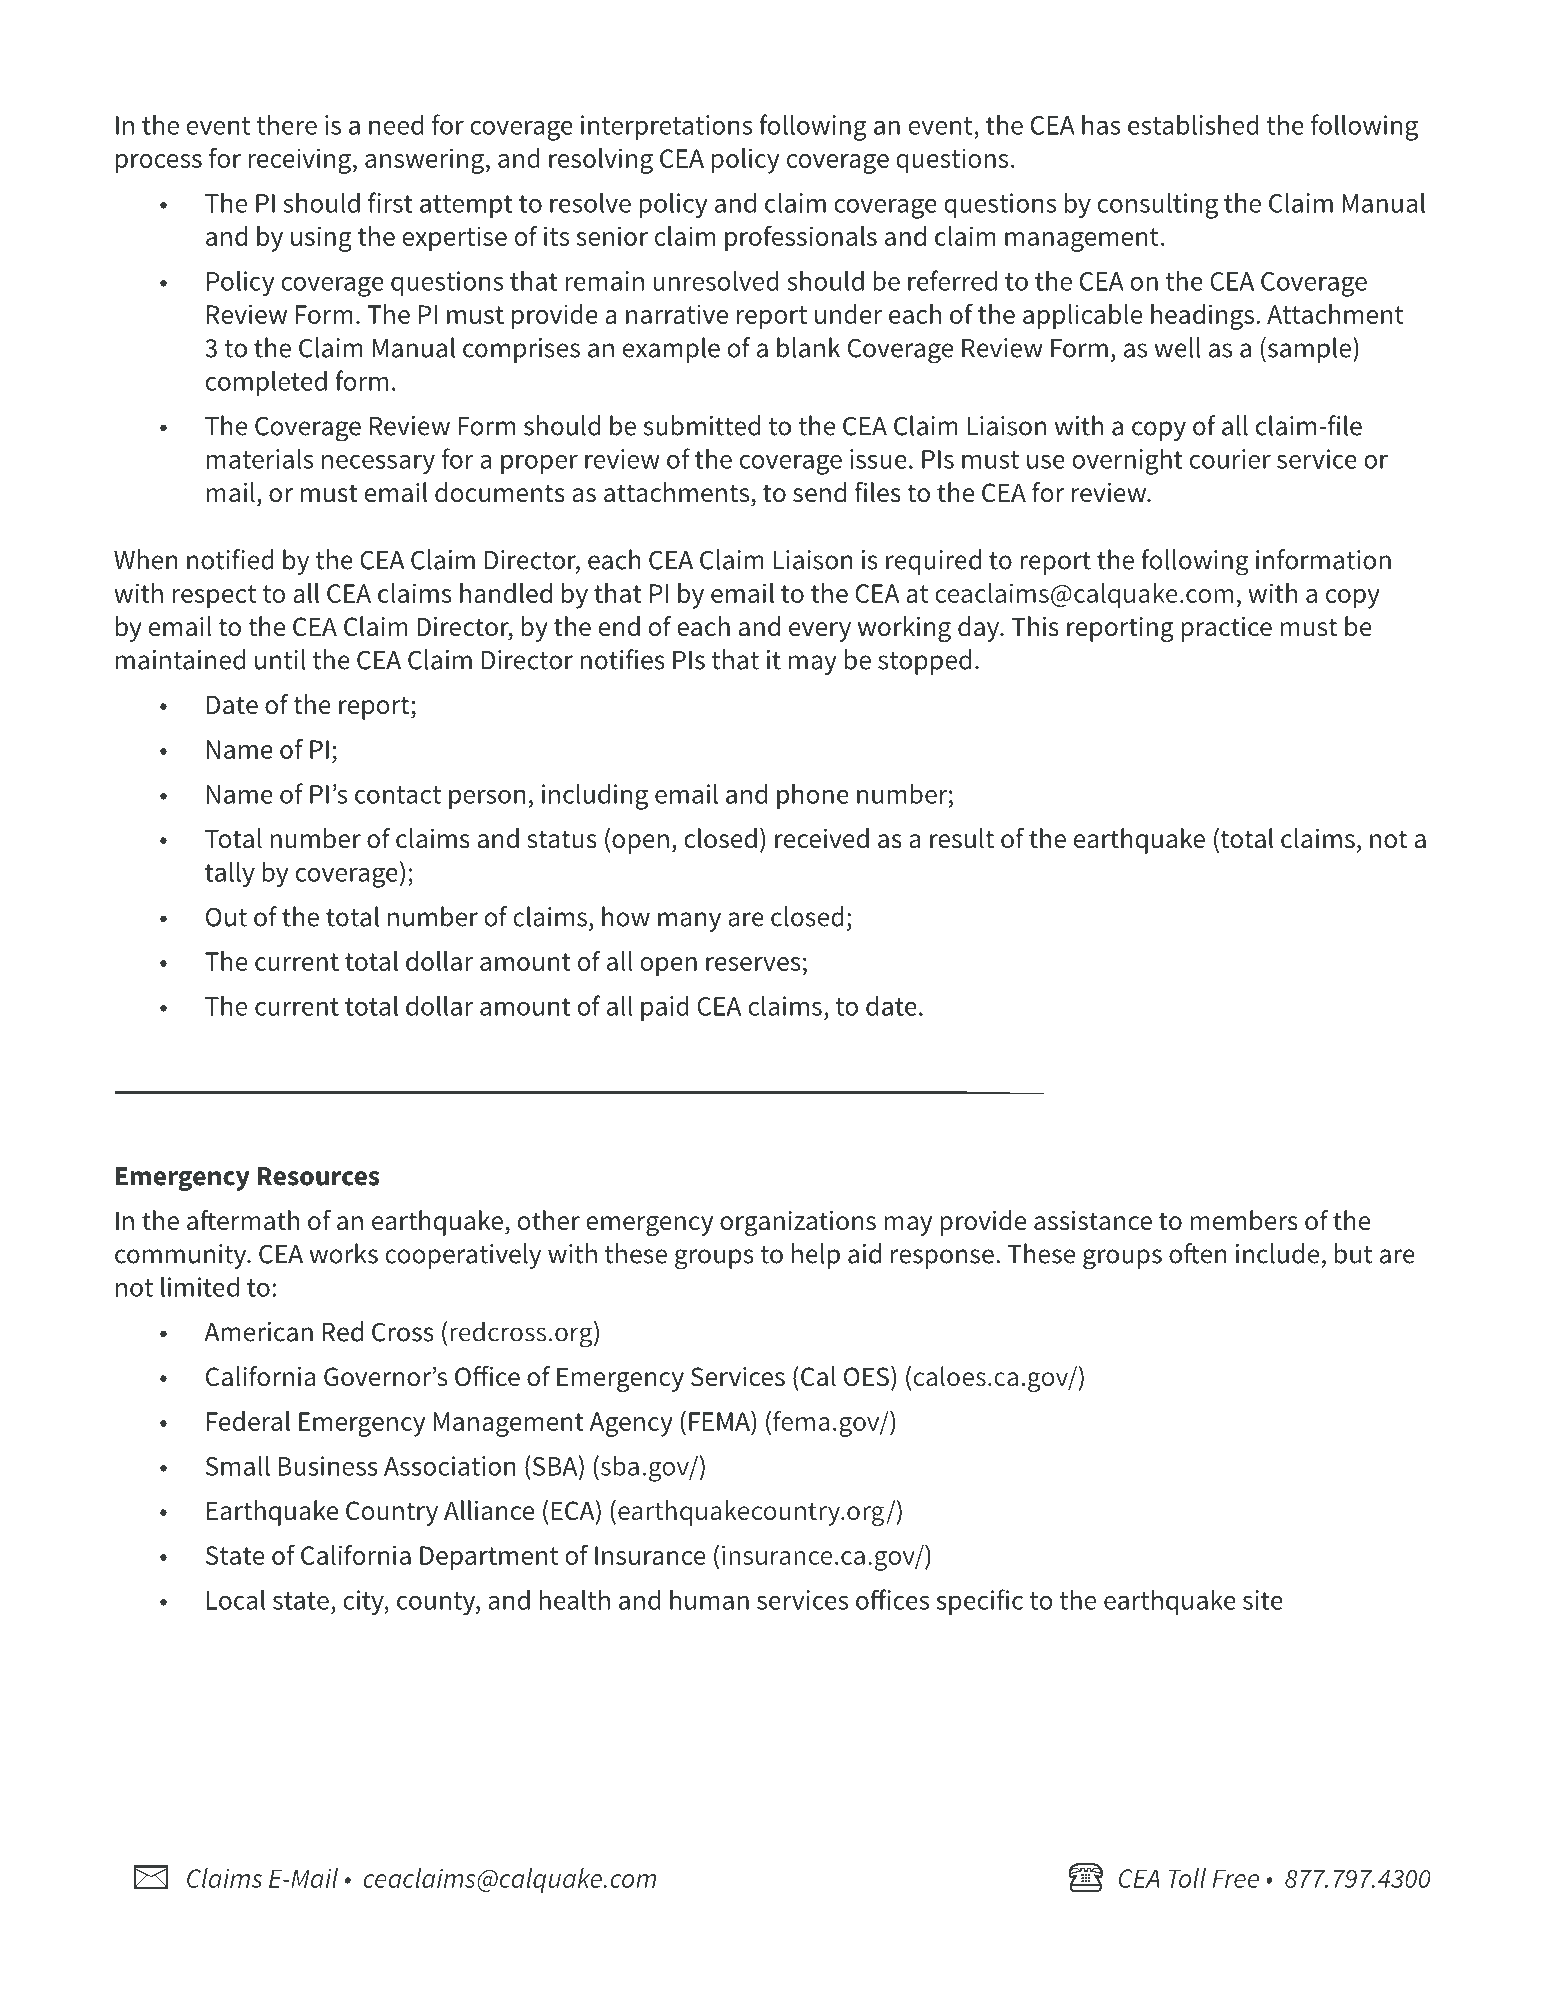 The width and height of the image is (1546, 2000). What do you see at coordinates (236, 1599) in the image?
I see `Local` at bounding box center [236, 1599].
